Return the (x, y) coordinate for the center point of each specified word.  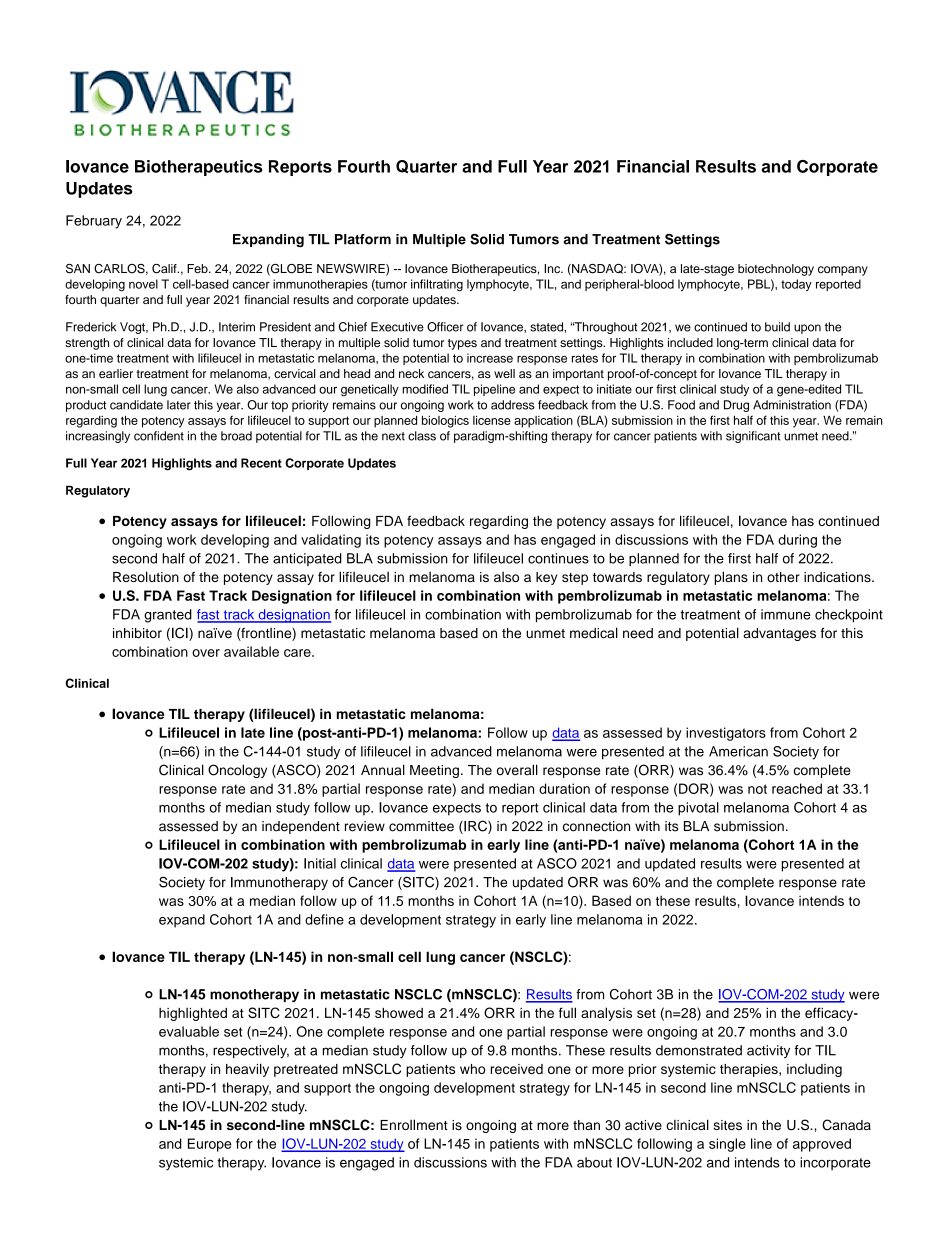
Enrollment (414, 1124)
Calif (165, 269)
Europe (209, 1145)
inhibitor (137, 633)
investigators (726, 734)
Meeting (434, 771)
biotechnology (776, 270)
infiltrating (437, 285)
